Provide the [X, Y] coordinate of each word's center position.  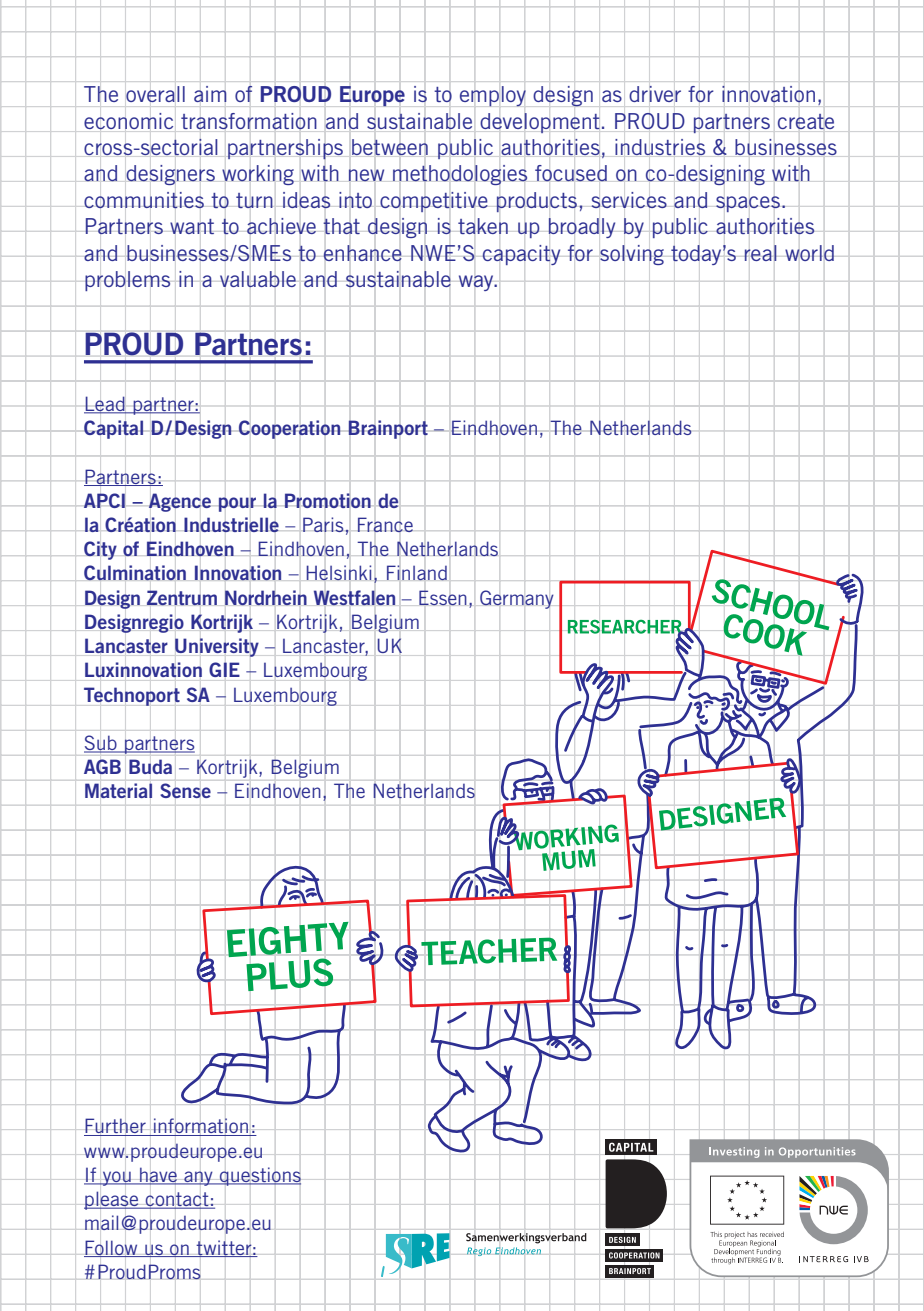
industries [660, 147]
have [158, 1176]
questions [259, 1176]
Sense [185, 791]
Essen [443, 598]
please [112, 1200]
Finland [417, 573]
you [117, 1178]
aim [210, 94]
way [477, 283]
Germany [517, 599]
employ [493, 96]
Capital [114, 429]
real [760, 253]
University [217, 647]
